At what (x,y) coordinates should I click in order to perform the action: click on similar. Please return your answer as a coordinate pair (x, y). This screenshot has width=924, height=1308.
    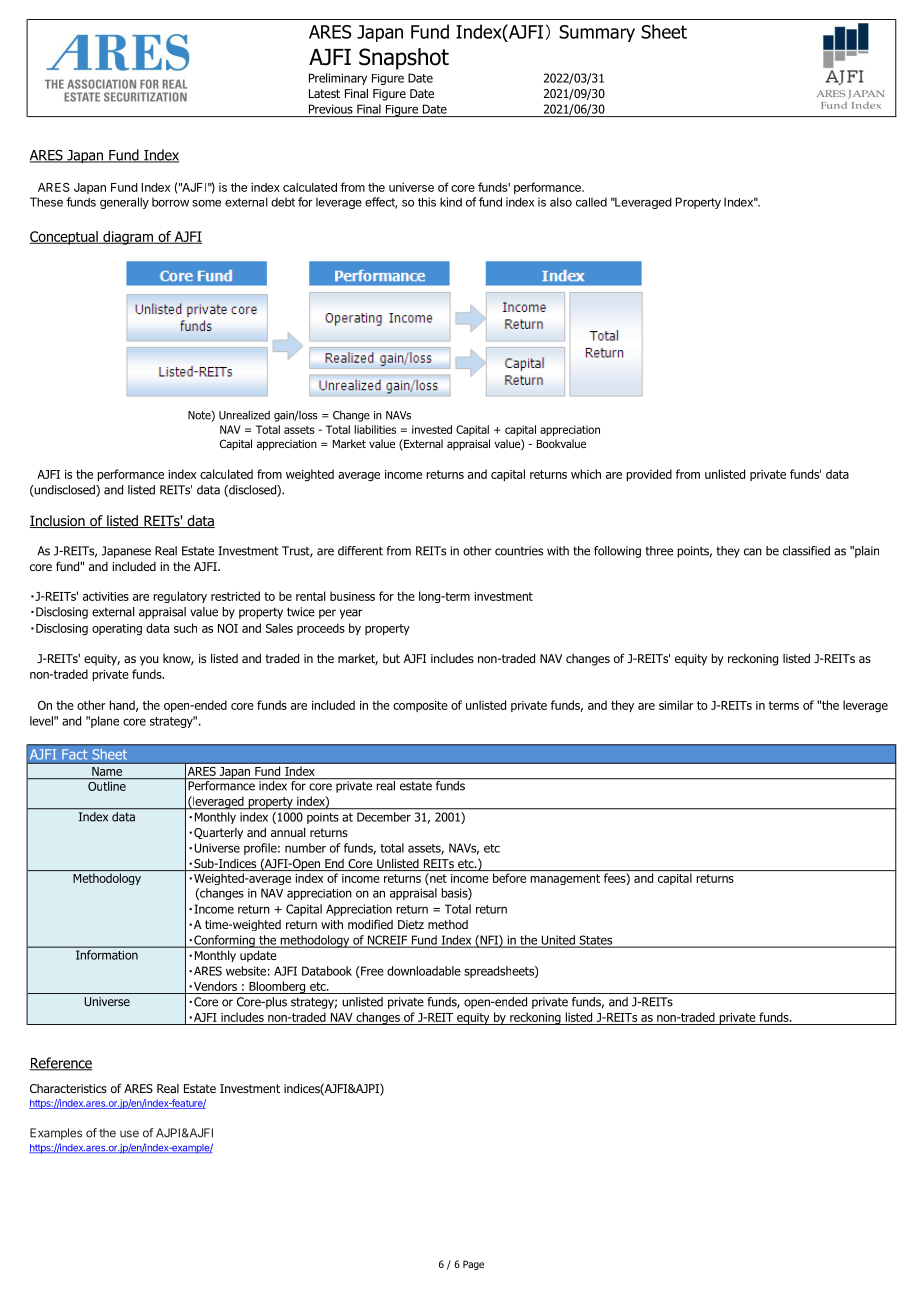
    Looking at the image, I should click on (676, 705).
